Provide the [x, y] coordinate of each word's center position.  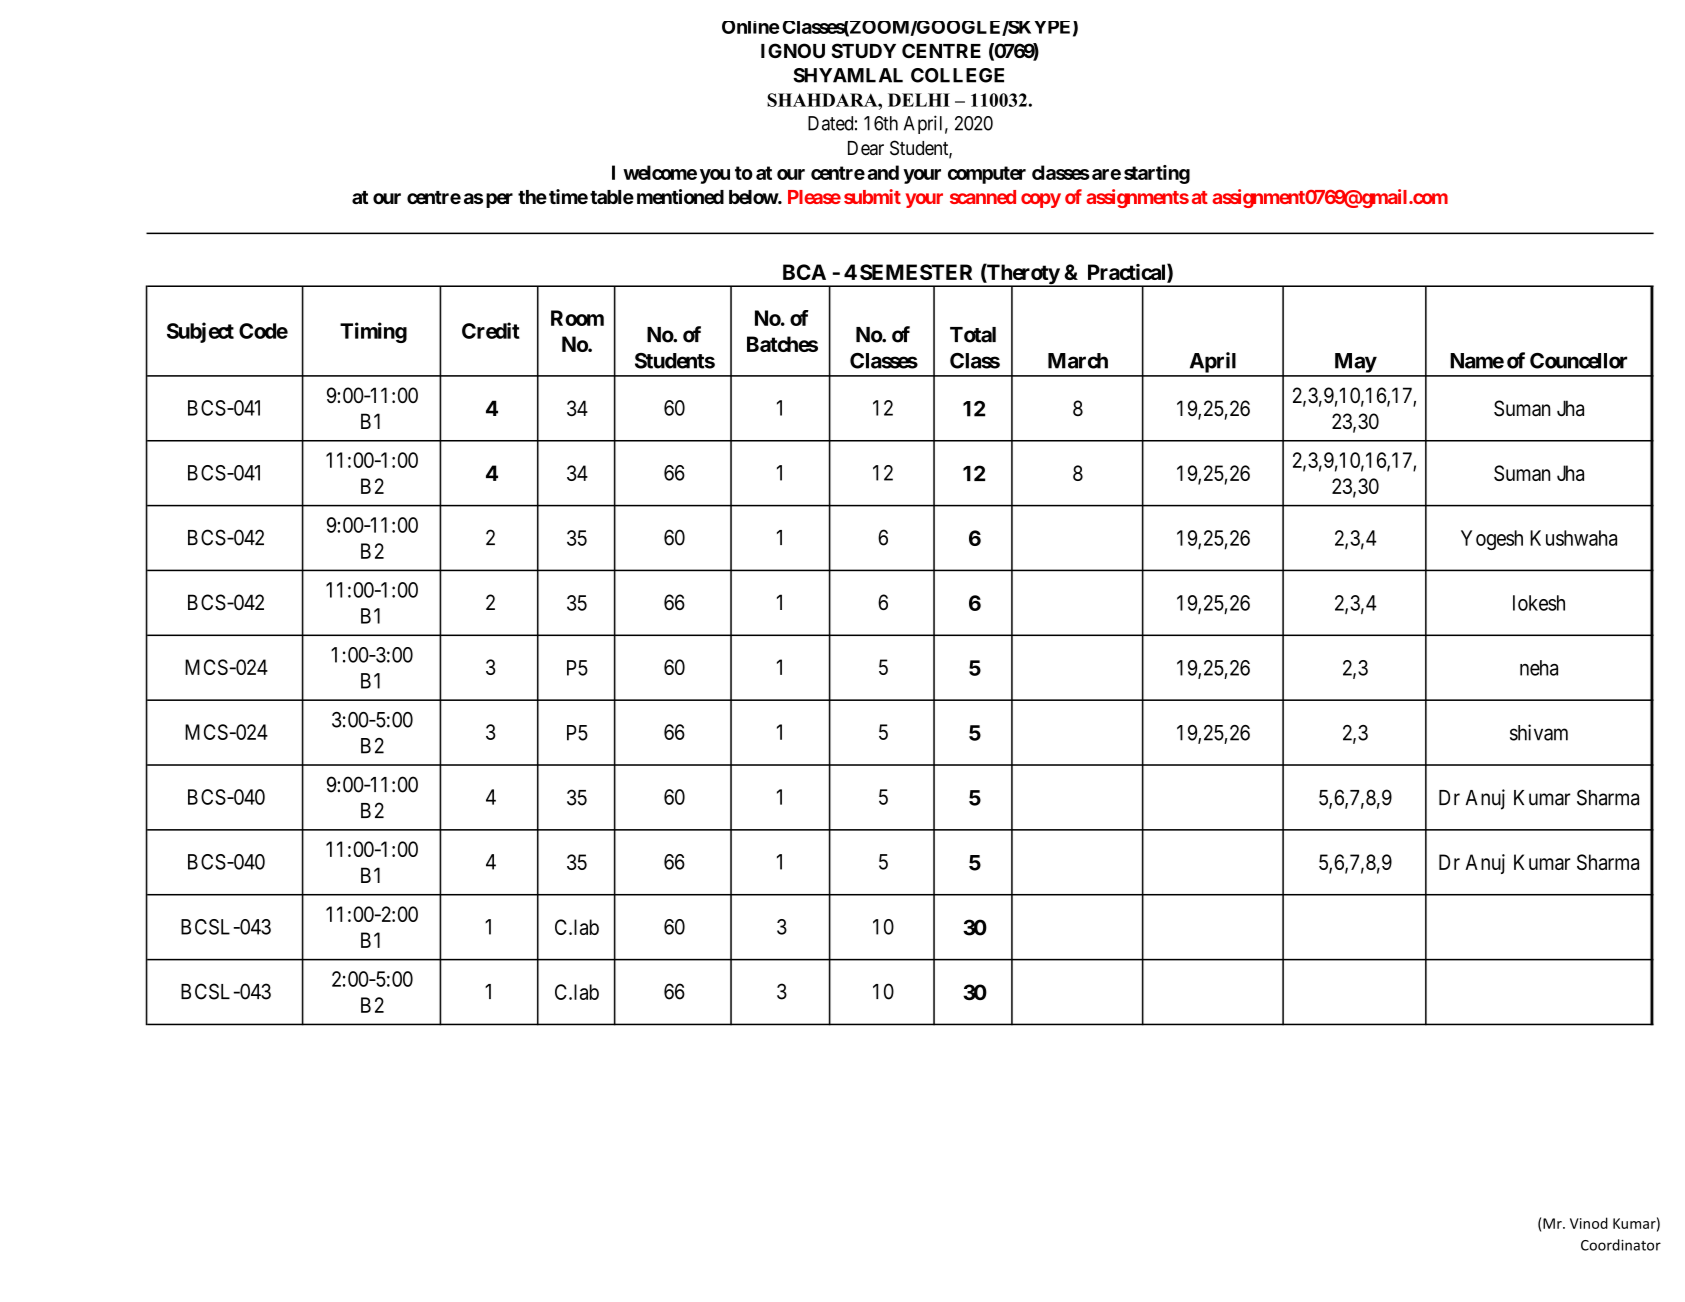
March [1078, 361]
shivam [1539, 732]
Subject [200, 332]
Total [973, 335]
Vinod [1589, 1223]
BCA [804, 272]
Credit [491, 330]
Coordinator [1621, 1245]
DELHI [919, 100]
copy [1041, 200]
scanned [983, 197]
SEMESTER [916, 272]
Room [577, 318]
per [499, 200]
